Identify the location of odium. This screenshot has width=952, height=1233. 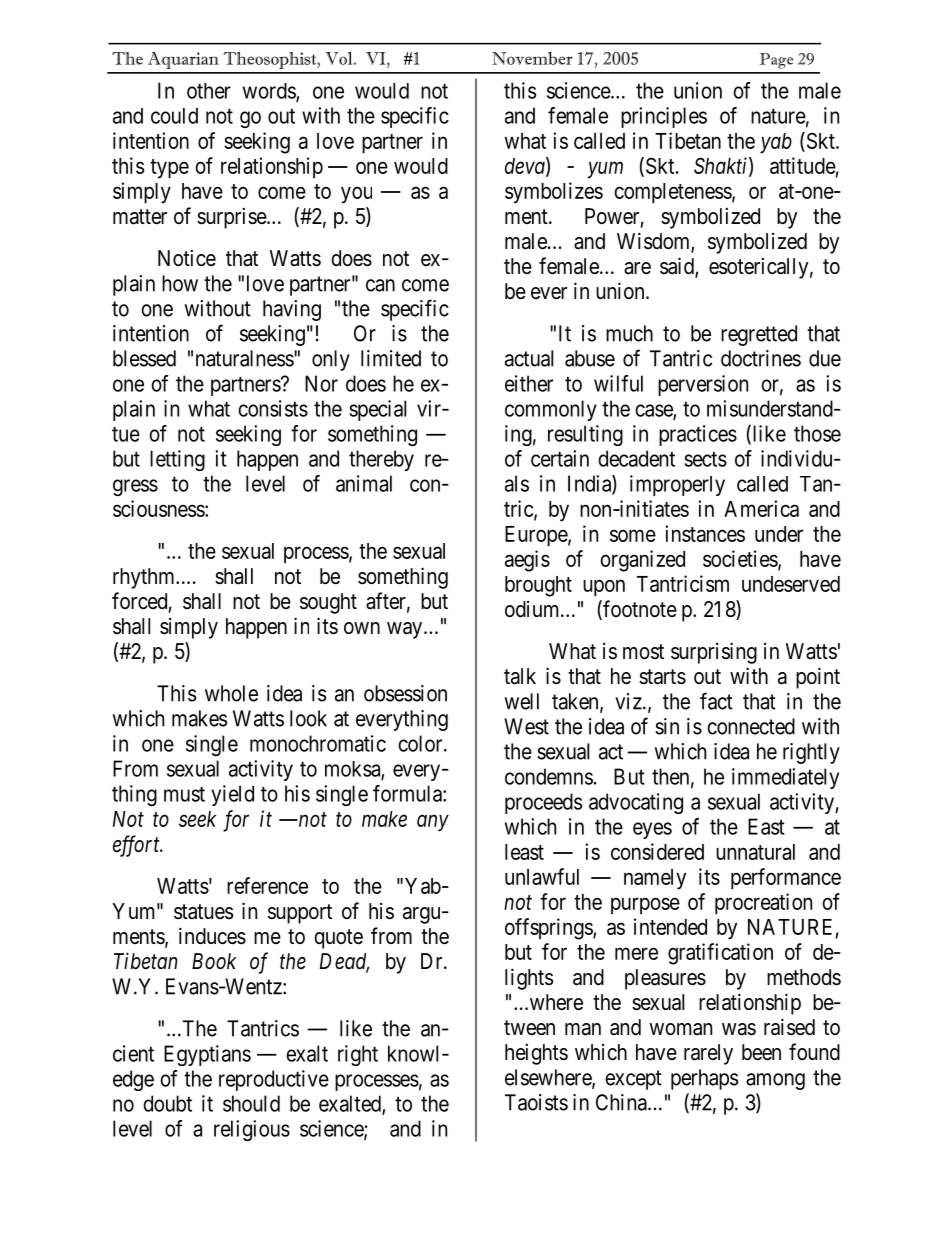
(533, 609).
